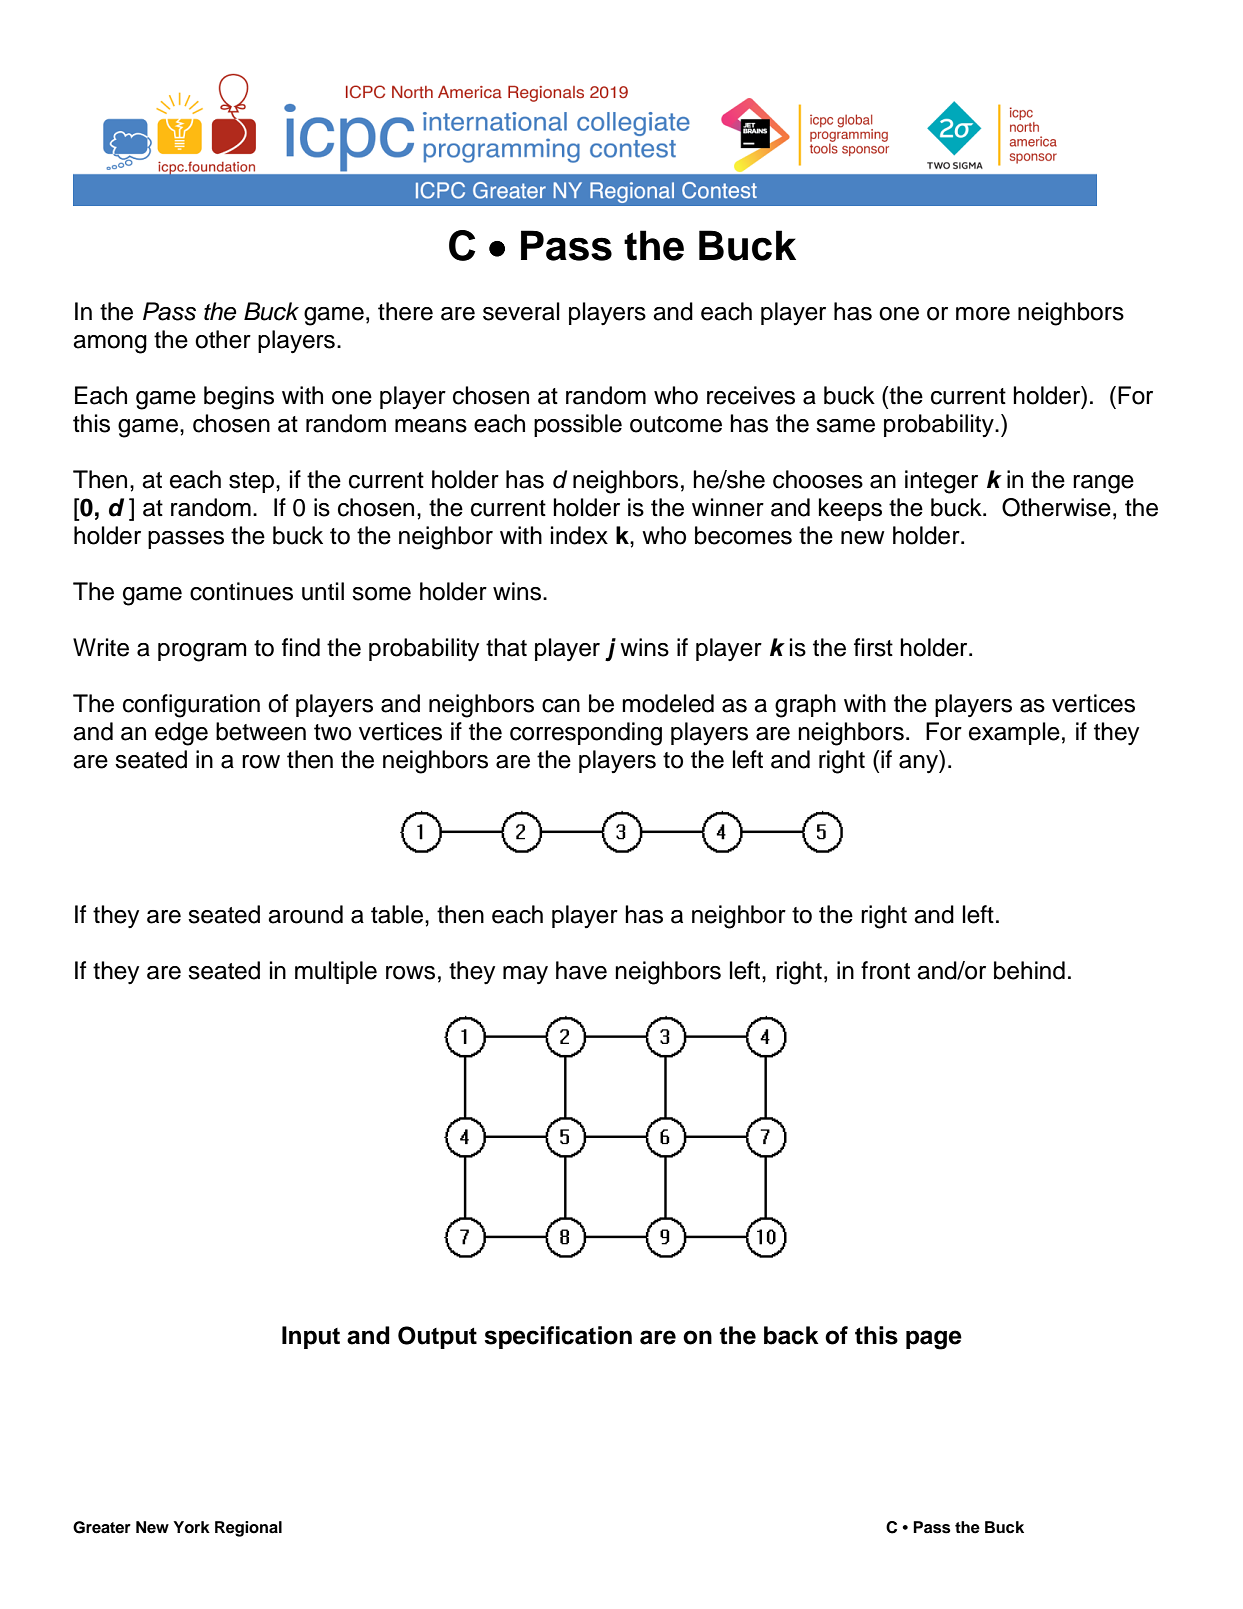 The width and height of the screenshot is (1243, 1609). What do you see at coordinates (1014, 733) in the screenshot?
I see `example` at bounding box center [1014, 733].
